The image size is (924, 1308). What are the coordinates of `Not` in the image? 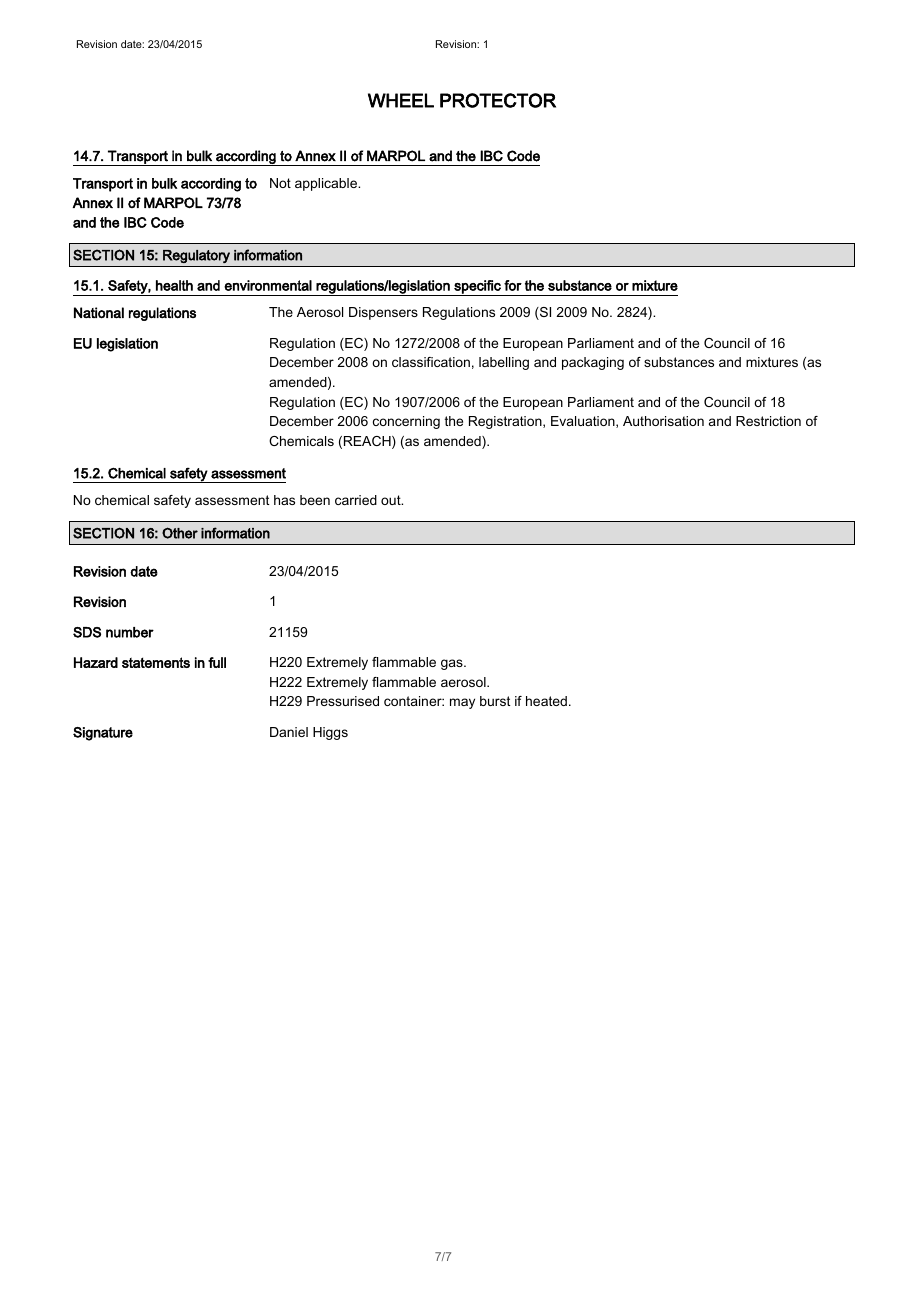 It's located at (280, 183).
